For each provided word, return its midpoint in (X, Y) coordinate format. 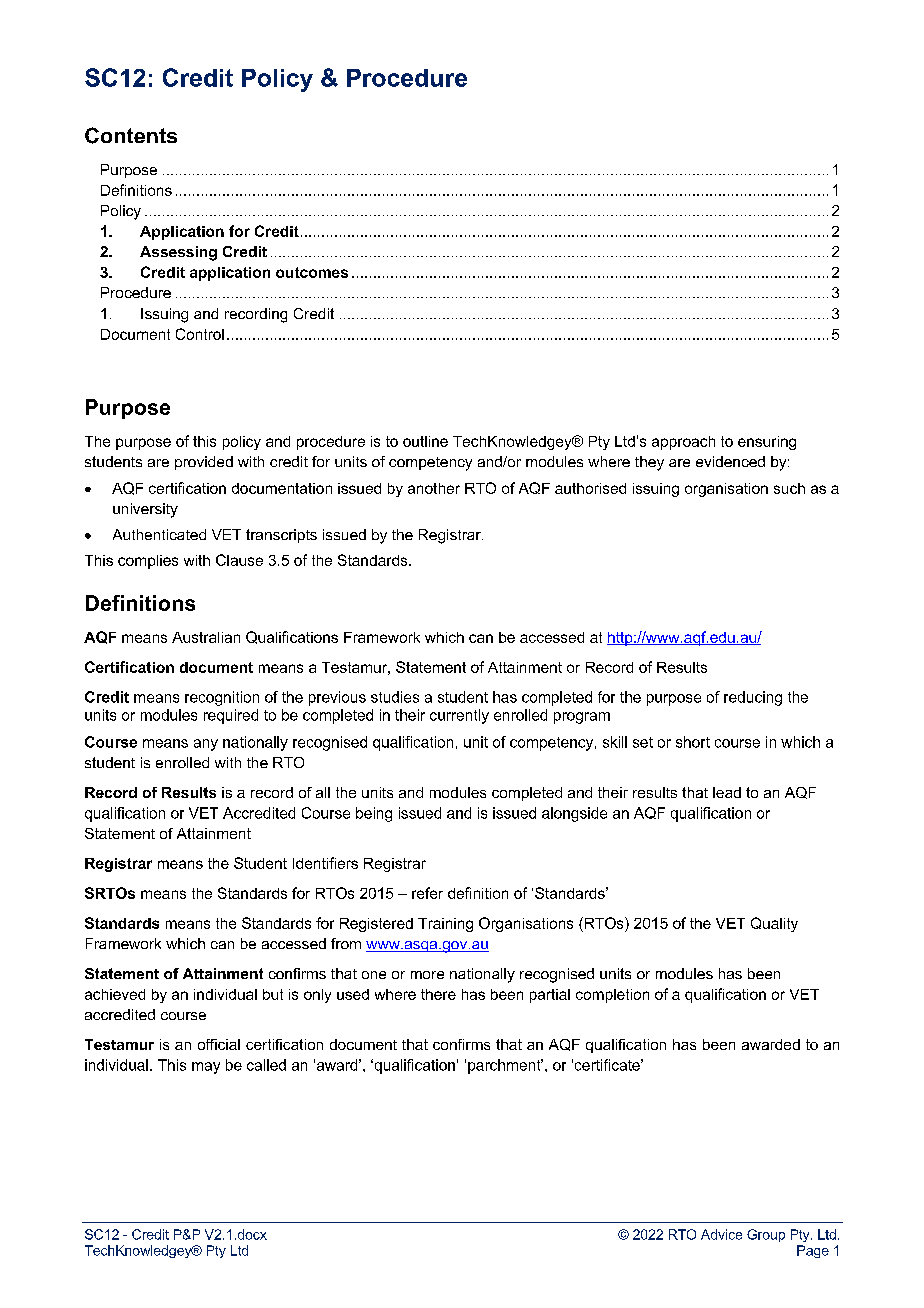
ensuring (767, 443)
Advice (721, 1234)
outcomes (312, 272)
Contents (131, 135)
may (206, 1068)
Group (766, 1235)
